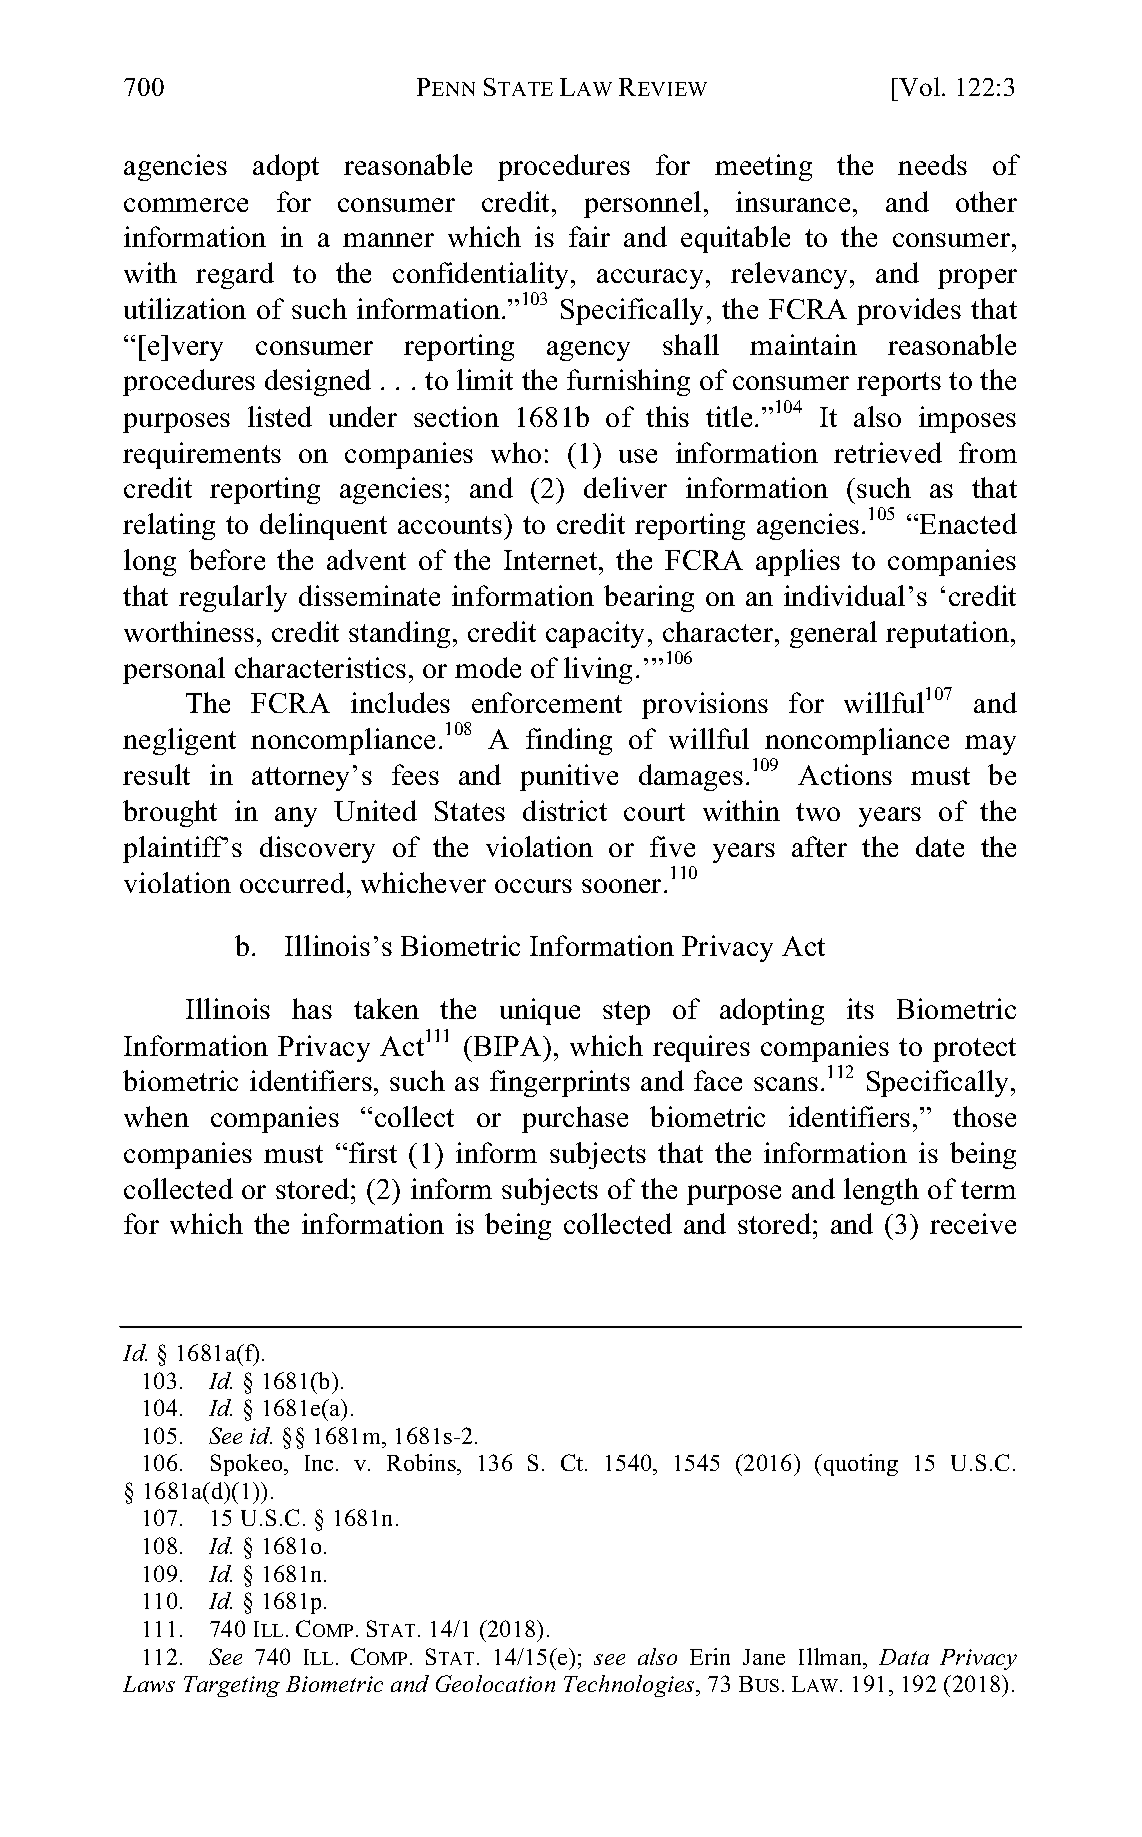  I want to click on occurs, so click(533, 886).
